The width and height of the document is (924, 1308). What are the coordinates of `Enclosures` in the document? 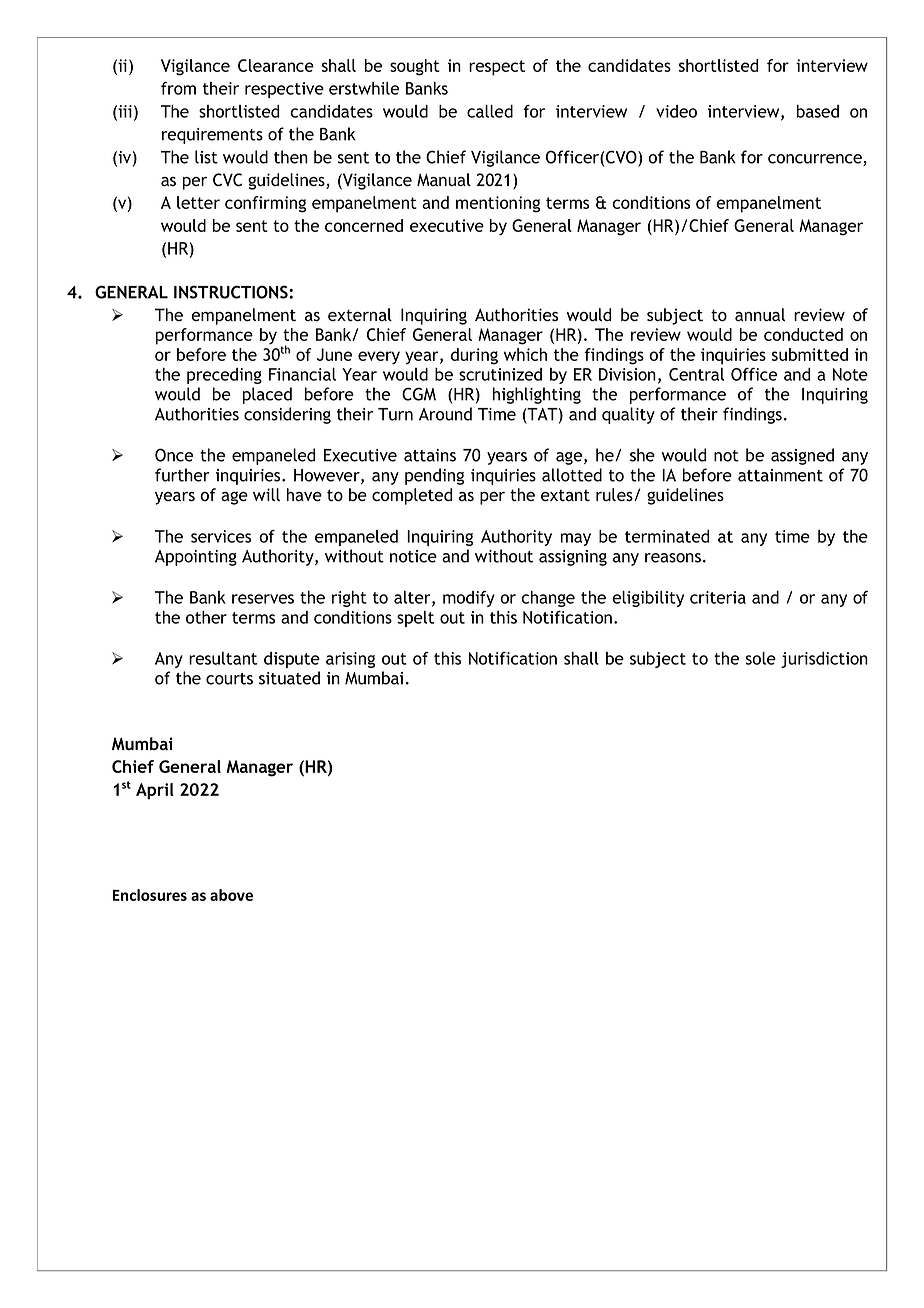 It's located at (150, 895).
